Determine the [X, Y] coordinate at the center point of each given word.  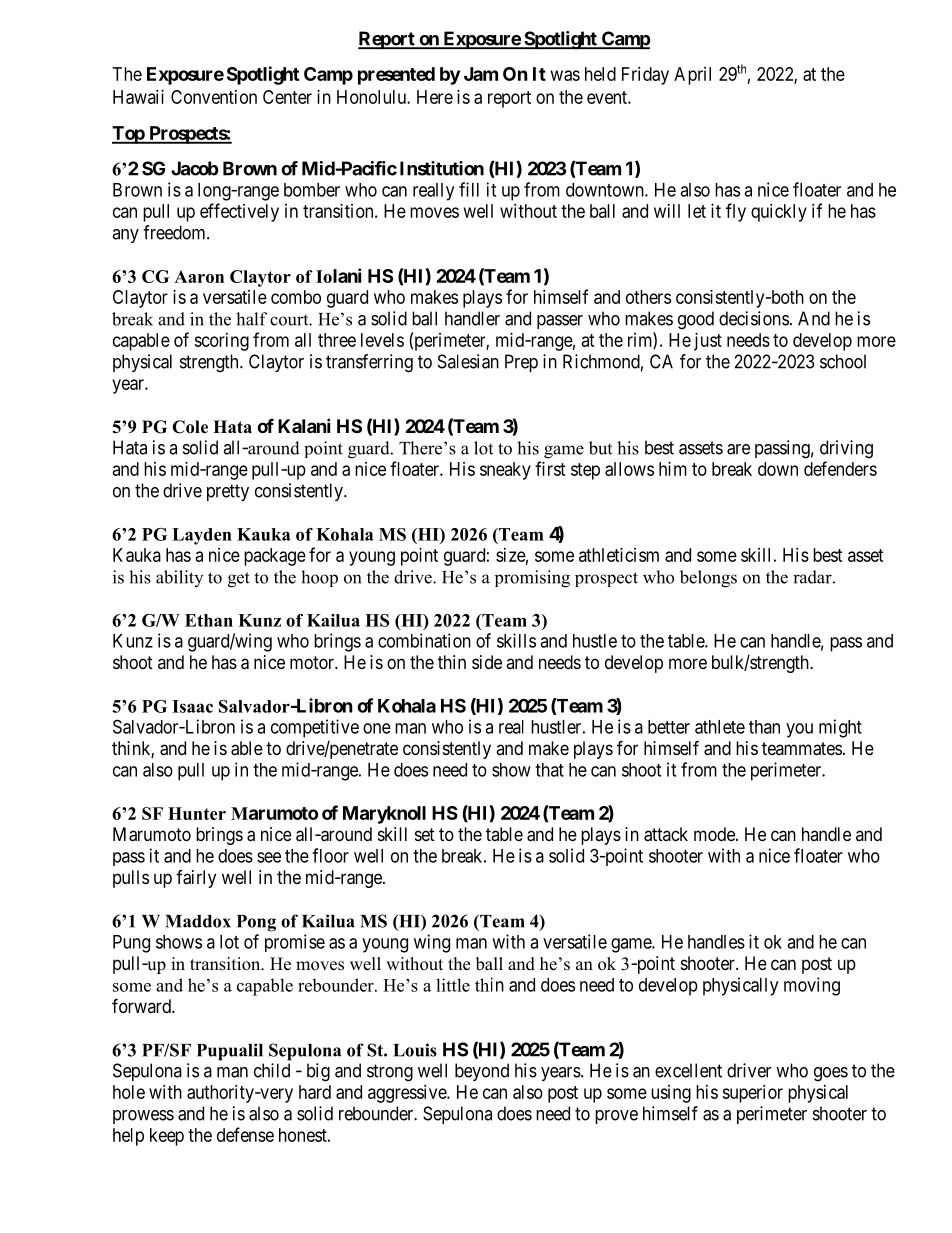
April [692, 76]
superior [752, 1094]
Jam [481, 74]
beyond [482, 1072]
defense [245, 1134]
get [239, 580]
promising [532, 579]
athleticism [619, 555]
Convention [214, 97]
